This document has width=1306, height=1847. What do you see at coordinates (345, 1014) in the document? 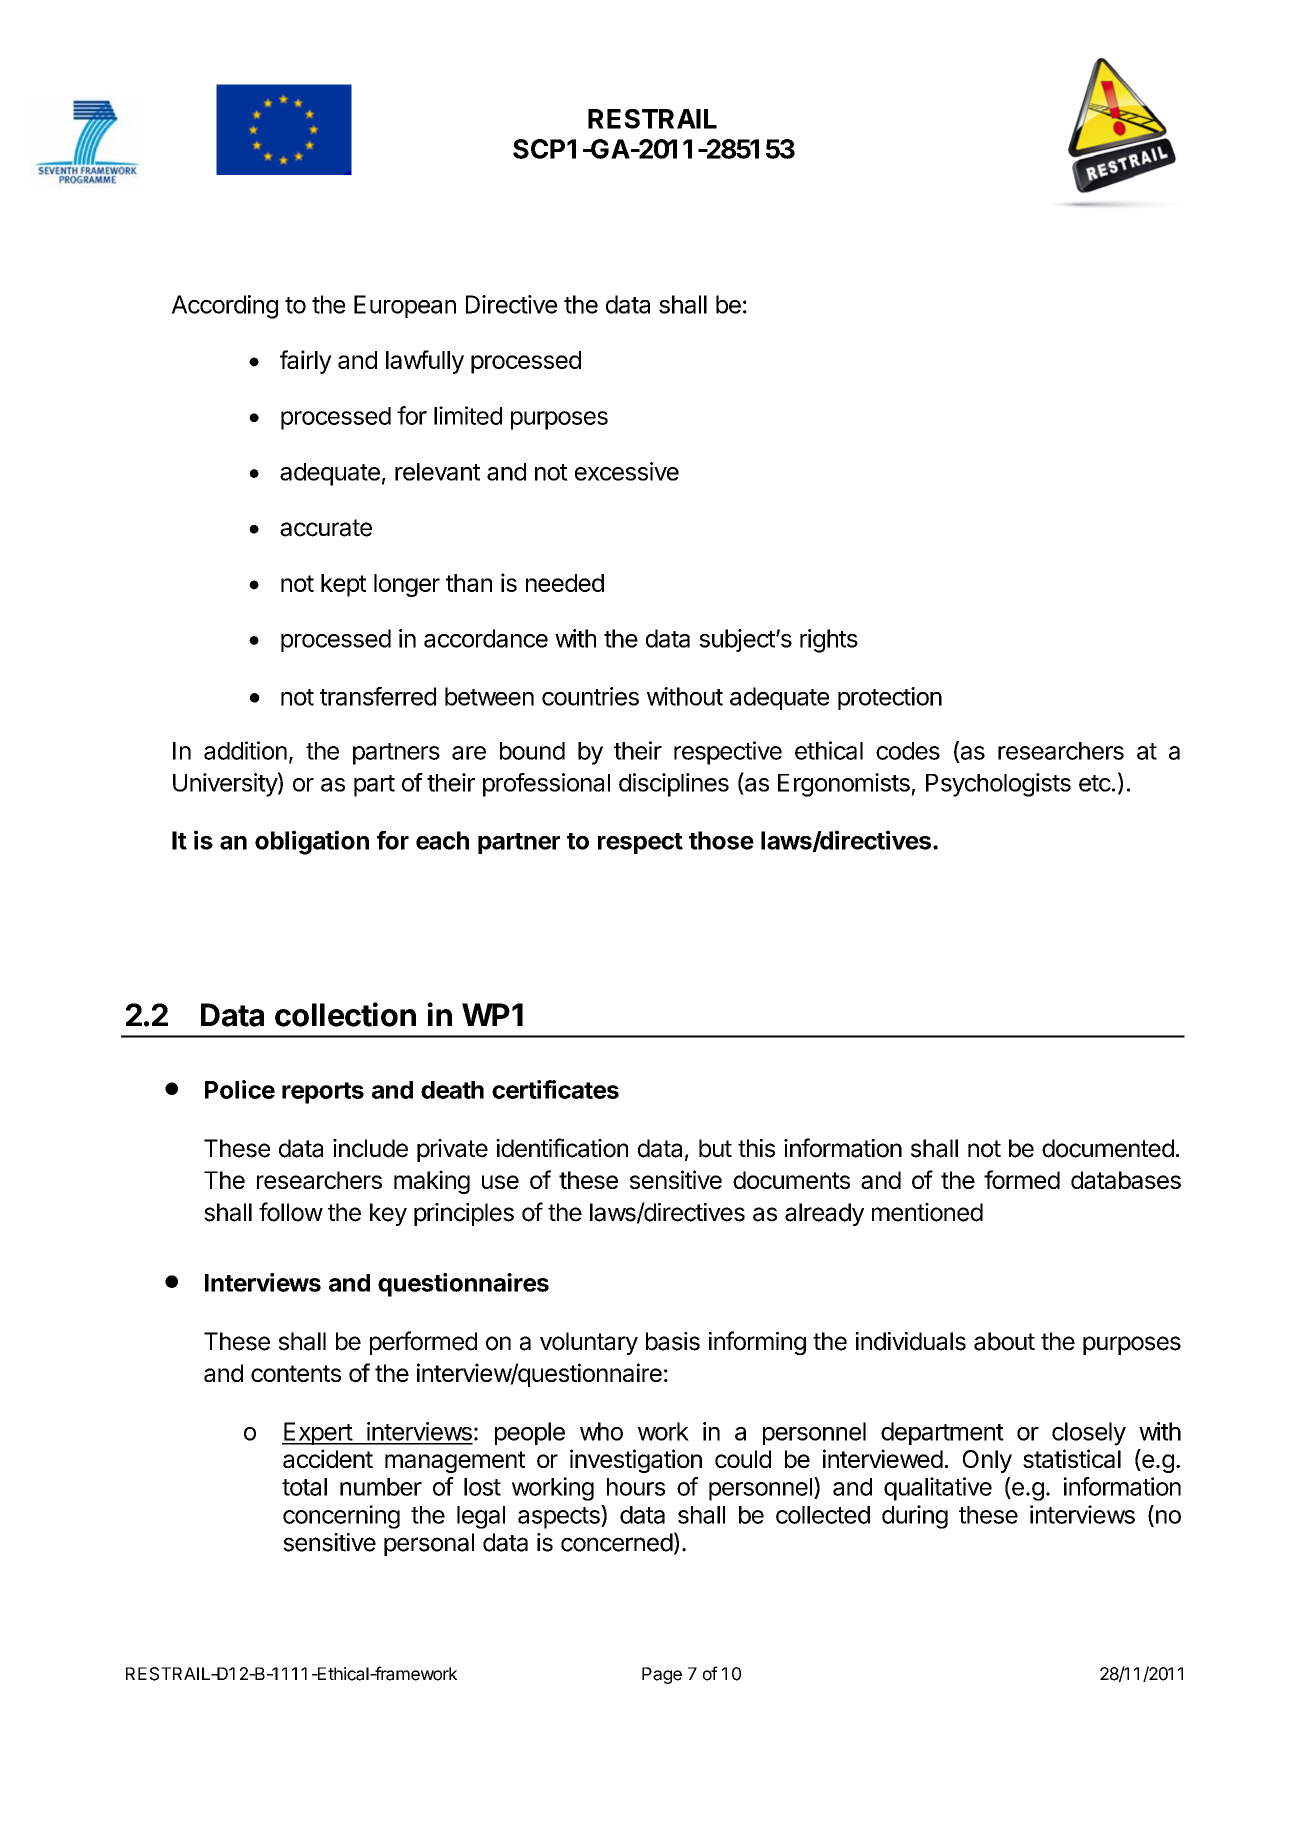
I see `collection` at bounding box center [345, 1014].
